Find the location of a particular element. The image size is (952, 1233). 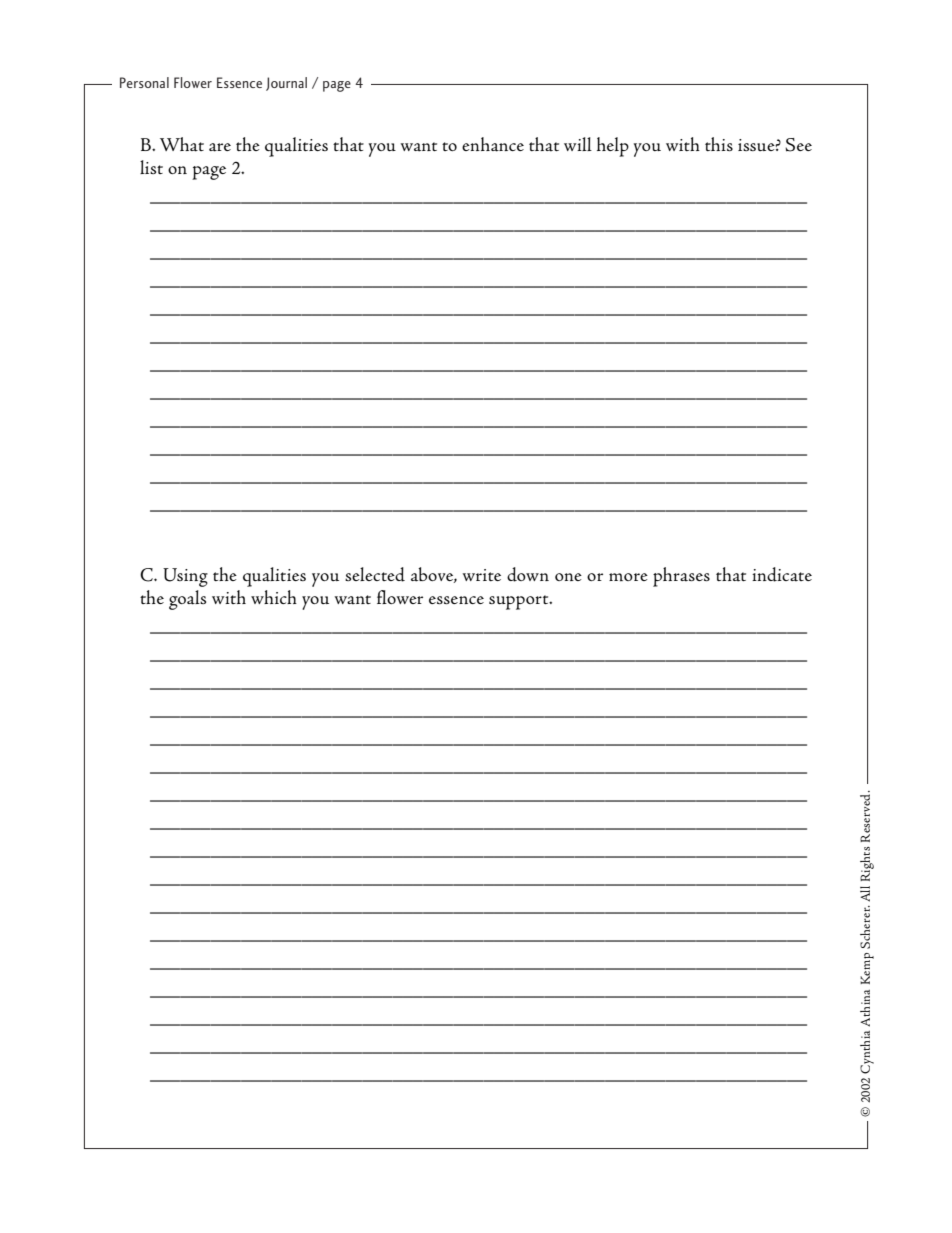

write is located at coordinates (482, 575).
